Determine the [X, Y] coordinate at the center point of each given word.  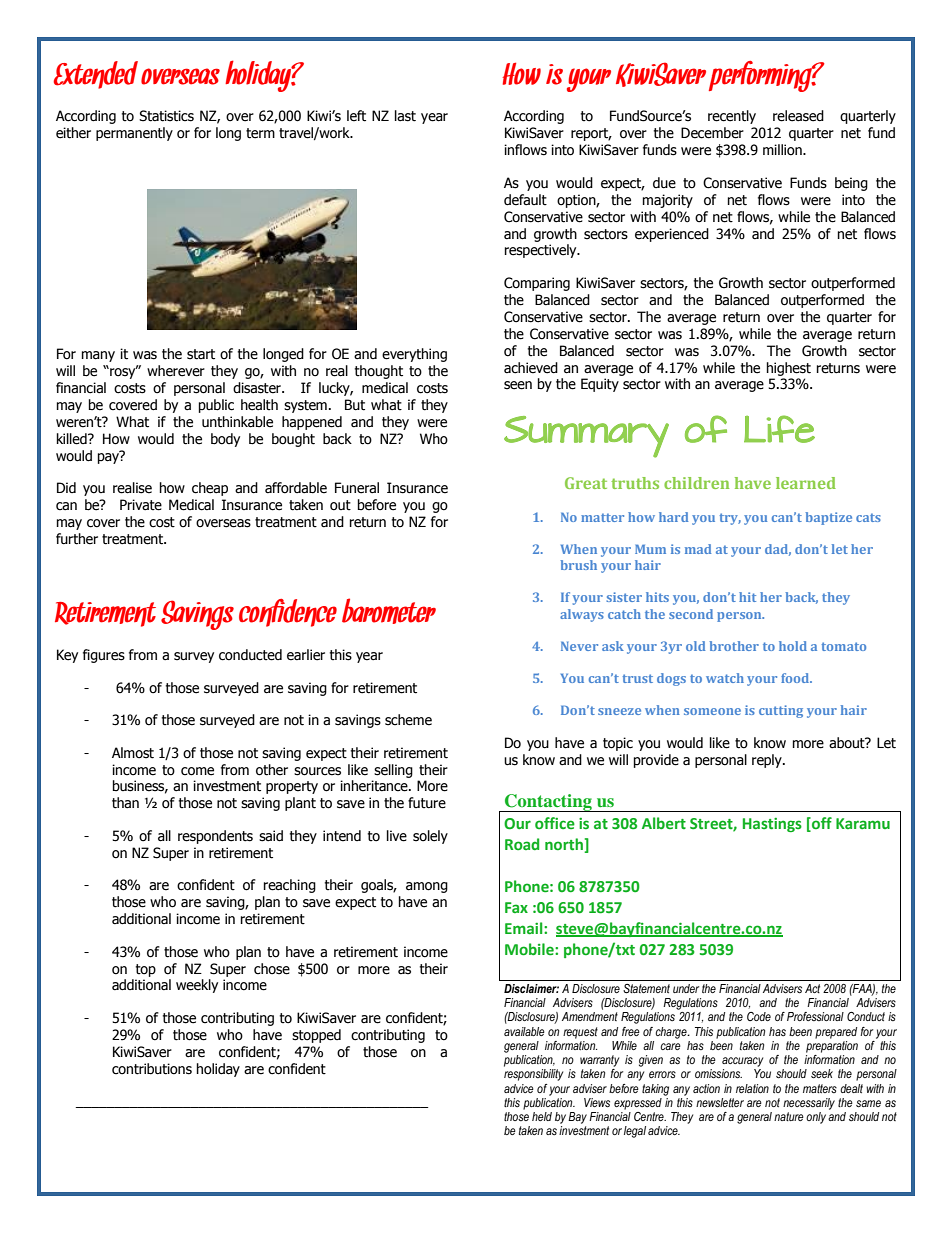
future [427, 803]
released [798, 116]
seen [518, 385]
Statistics [166, 116]
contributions [152, 1069]
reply [768, 761]
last [405, 116]
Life [779, 429]
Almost [133, 753]
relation [752, 1088]
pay [109, 457]
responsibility [533, 1075]
